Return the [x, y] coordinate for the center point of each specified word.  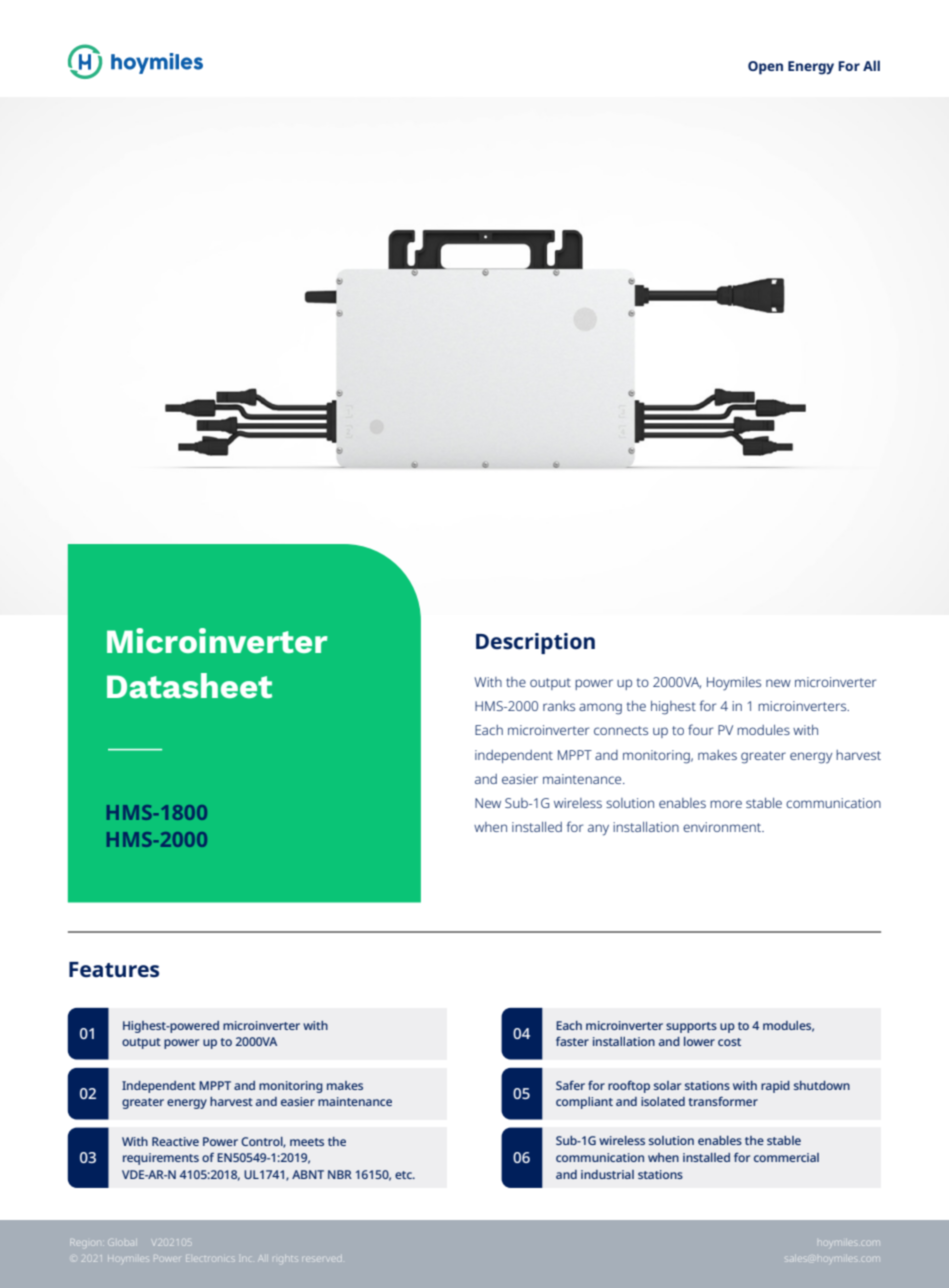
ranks [559, 706]
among [600, 709]
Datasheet [189, 685]
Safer [570, 1085]
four [700, 729]
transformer [723, 1101]
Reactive [175, 1141]
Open [765, 68]
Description [535, 643]
